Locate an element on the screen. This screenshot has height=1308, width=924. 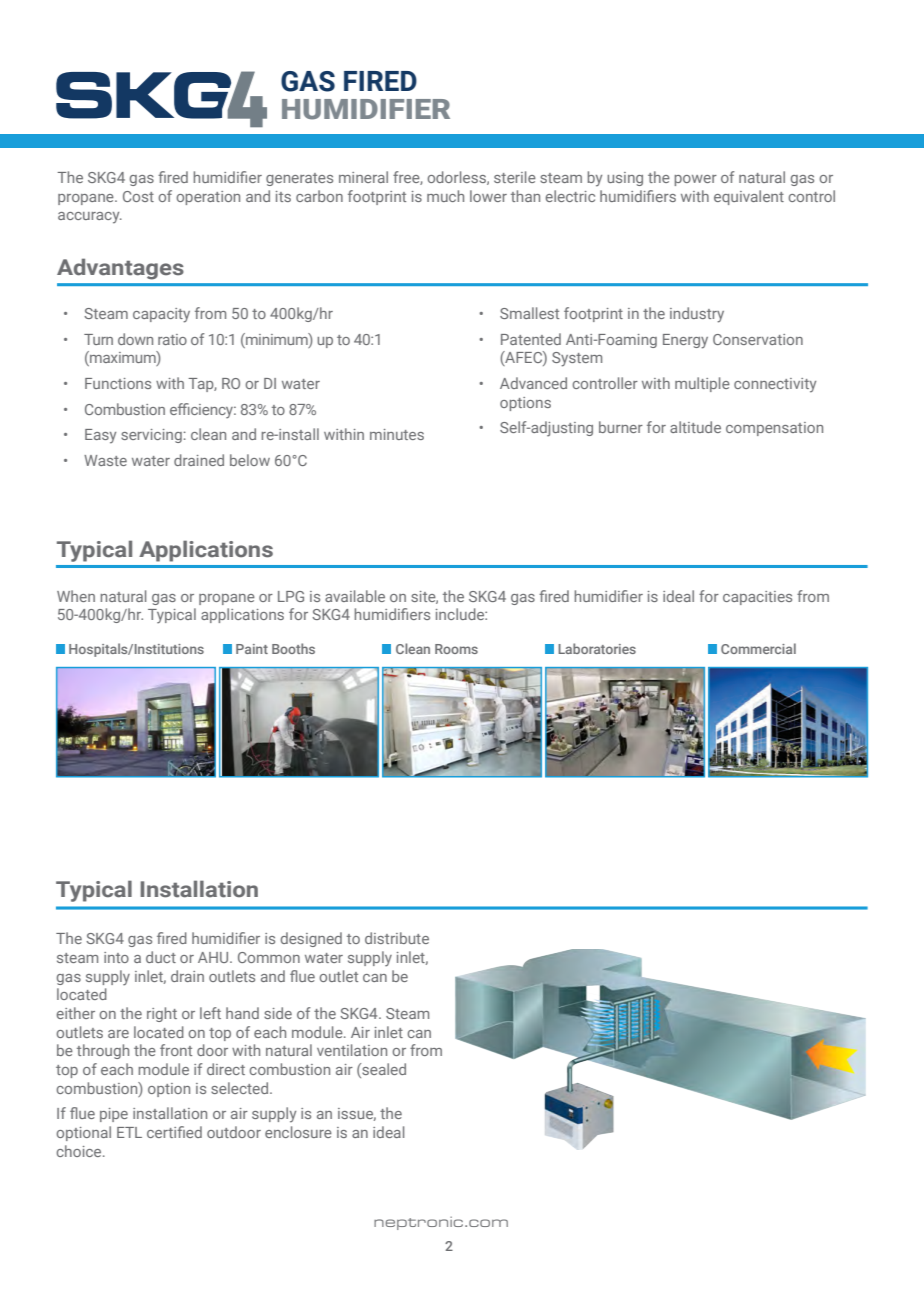
ventilation is located at coordinates (352, 1050).
